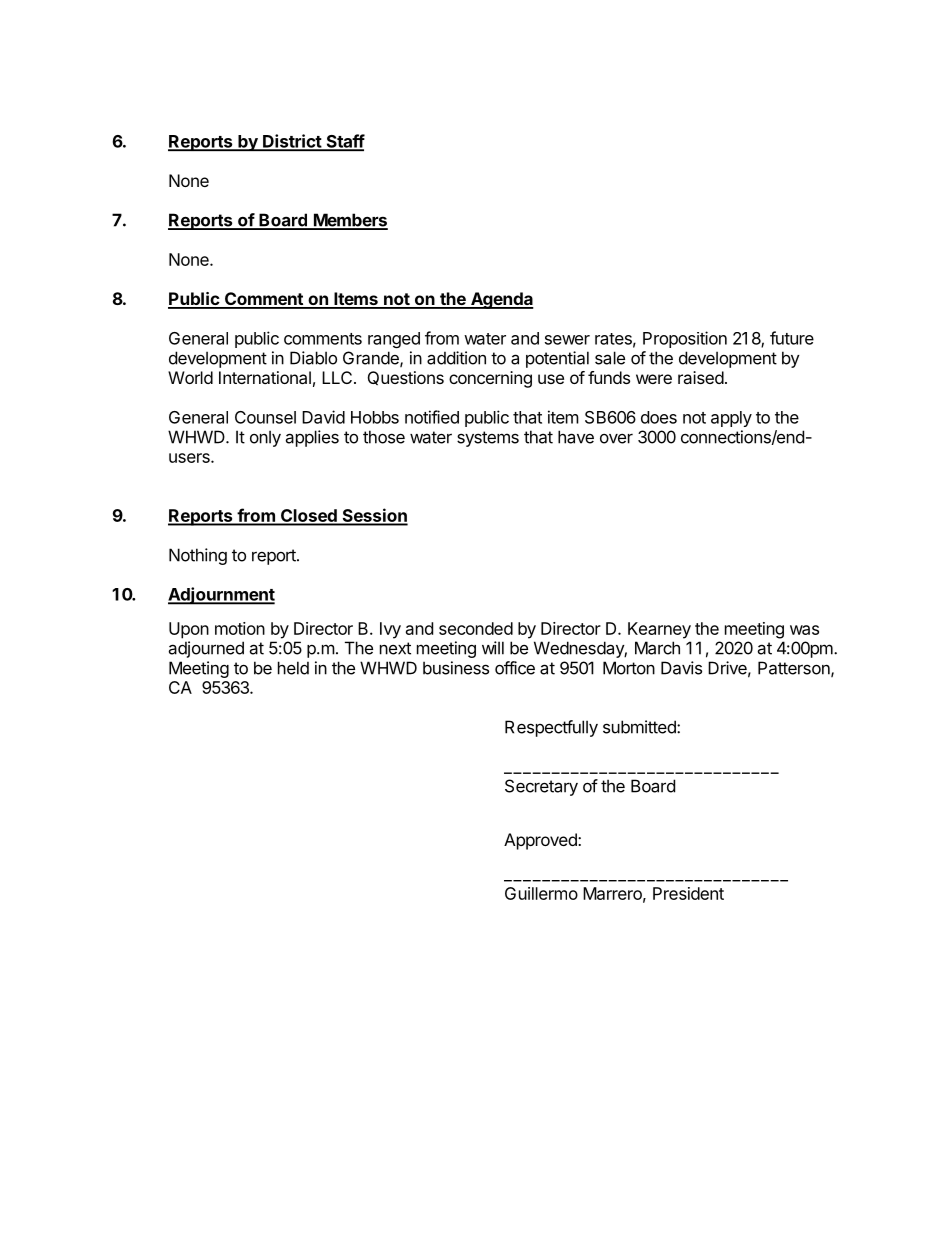 This page has height=1233, width=952. Describe the element at coordinates (292, 142) in the page. I see `District` at that location.
